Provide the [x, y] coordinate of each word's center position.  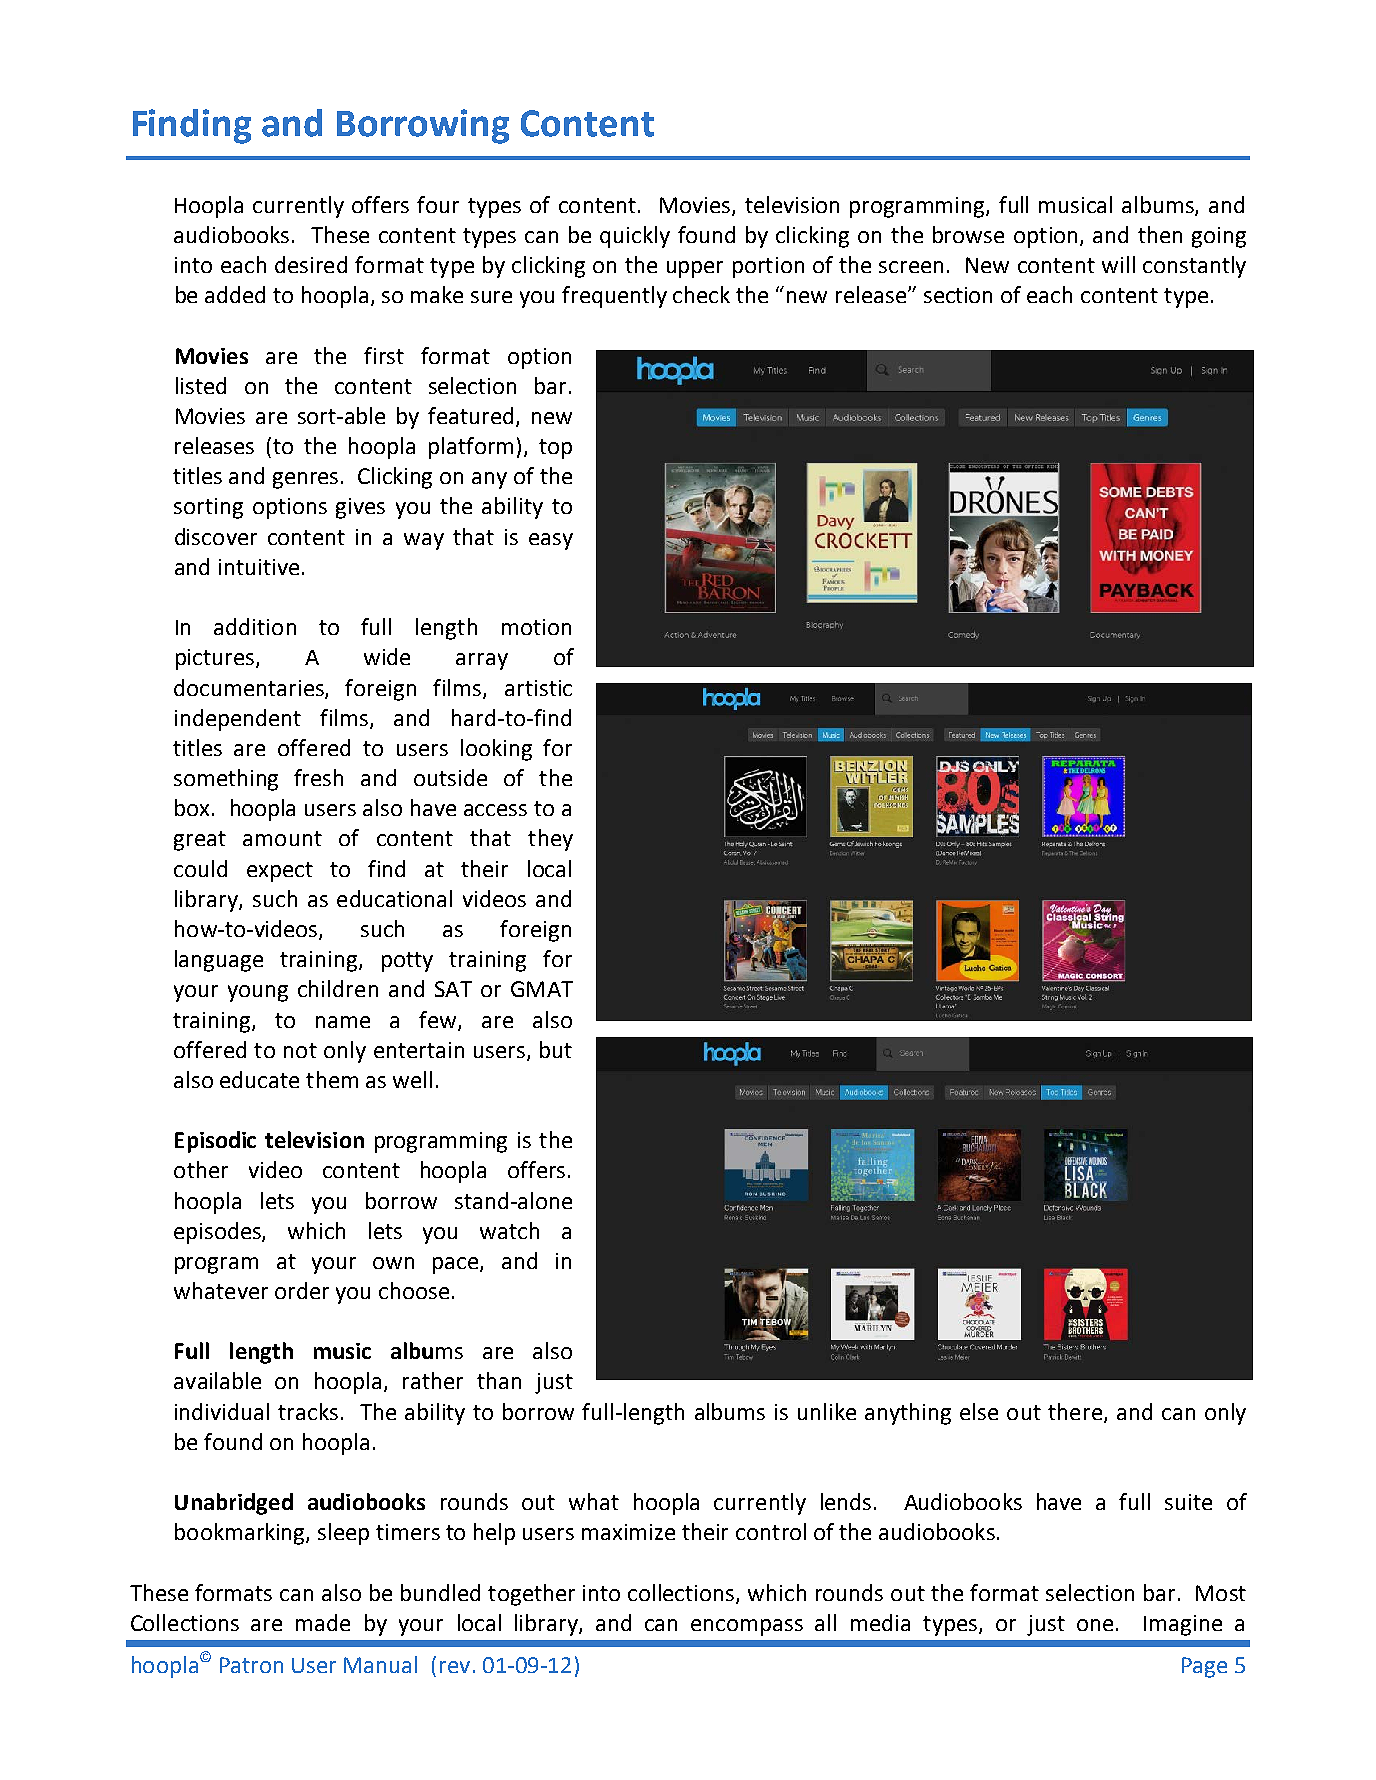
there [1075, 1411]
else [979, 1411]
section [958, 295]
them [332, 1079]
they [550, 840]
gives [360, 508]
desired [311, 264]
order [302, 1290]
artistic [538, 688]
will [1118, 264]
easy [551, 541]
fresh [318, 777]
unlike [827, 1411]
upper [695, 269]
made [323, 1622]
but [556, 1049]
